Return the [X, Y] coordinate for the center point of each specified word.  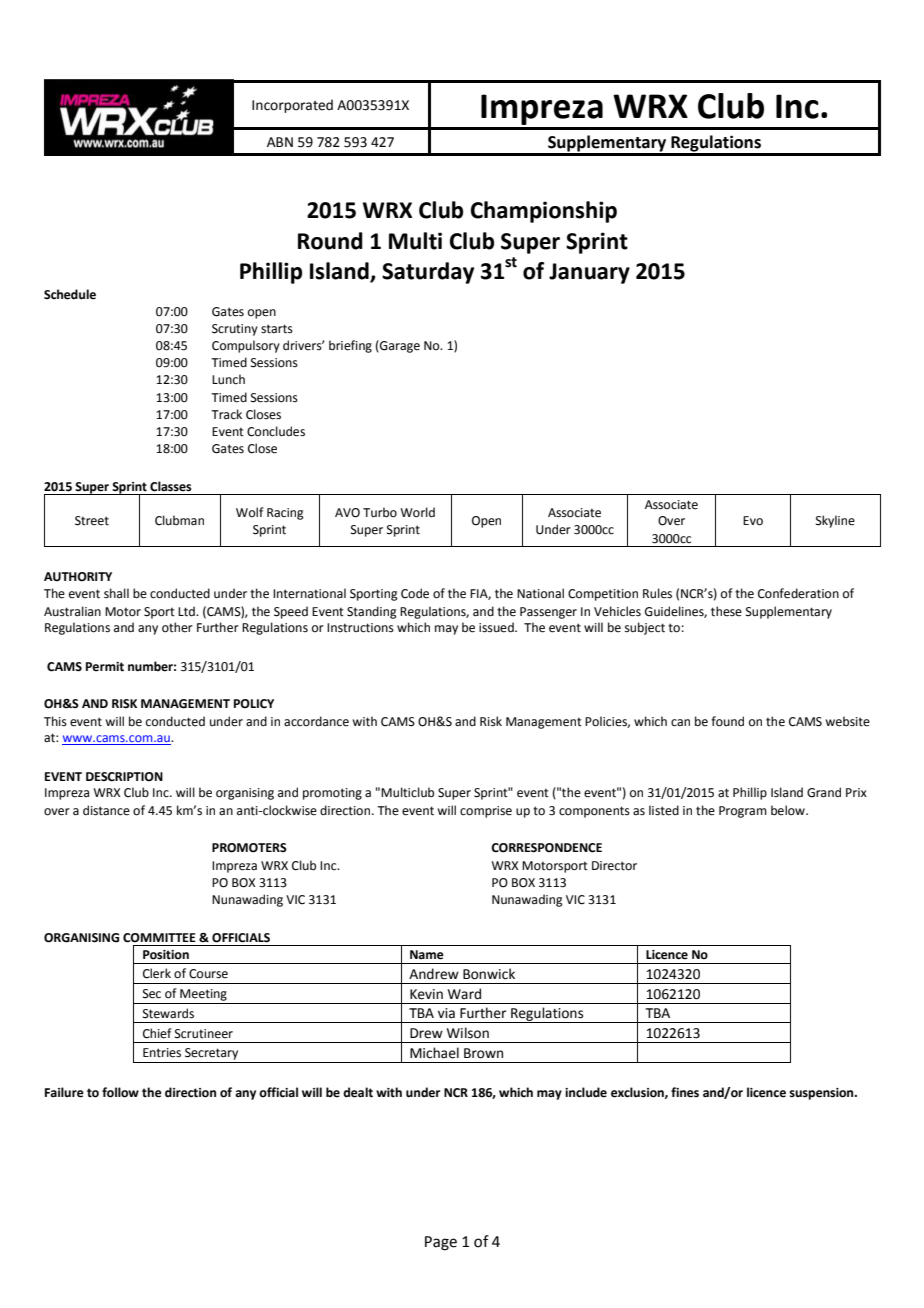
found [727, 721]
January [589, 273]
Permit [105, 667]
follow [120, 1092]
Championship [544, 212]
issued [497, 627]
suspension [822, 1094]
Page [441, 1243]
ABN [280, 142]
